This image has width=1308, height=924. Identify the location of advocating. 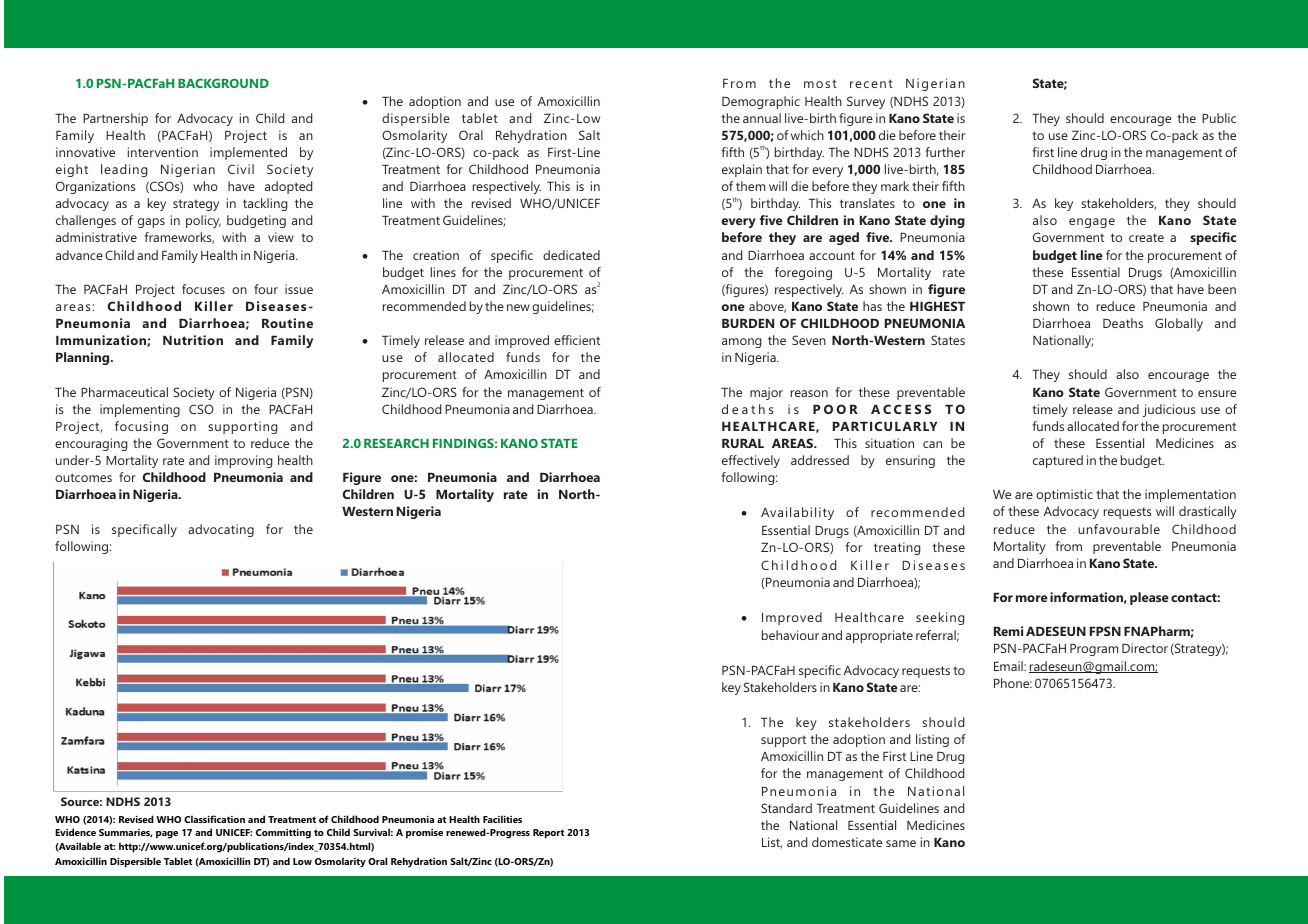
(221, 530).
